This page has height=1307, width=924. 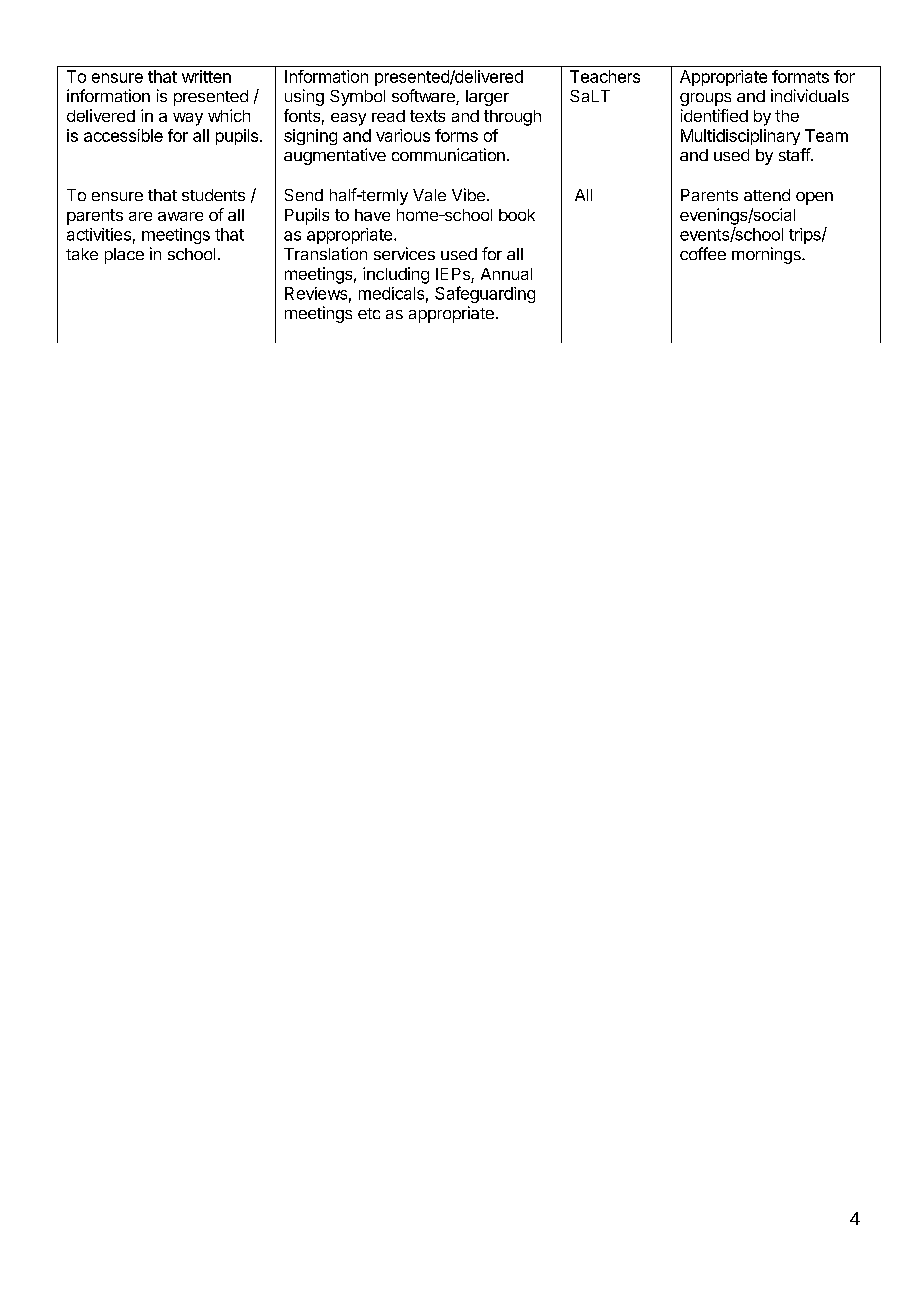 I want to click on Safeguarding, so click(x=485, y=294).
